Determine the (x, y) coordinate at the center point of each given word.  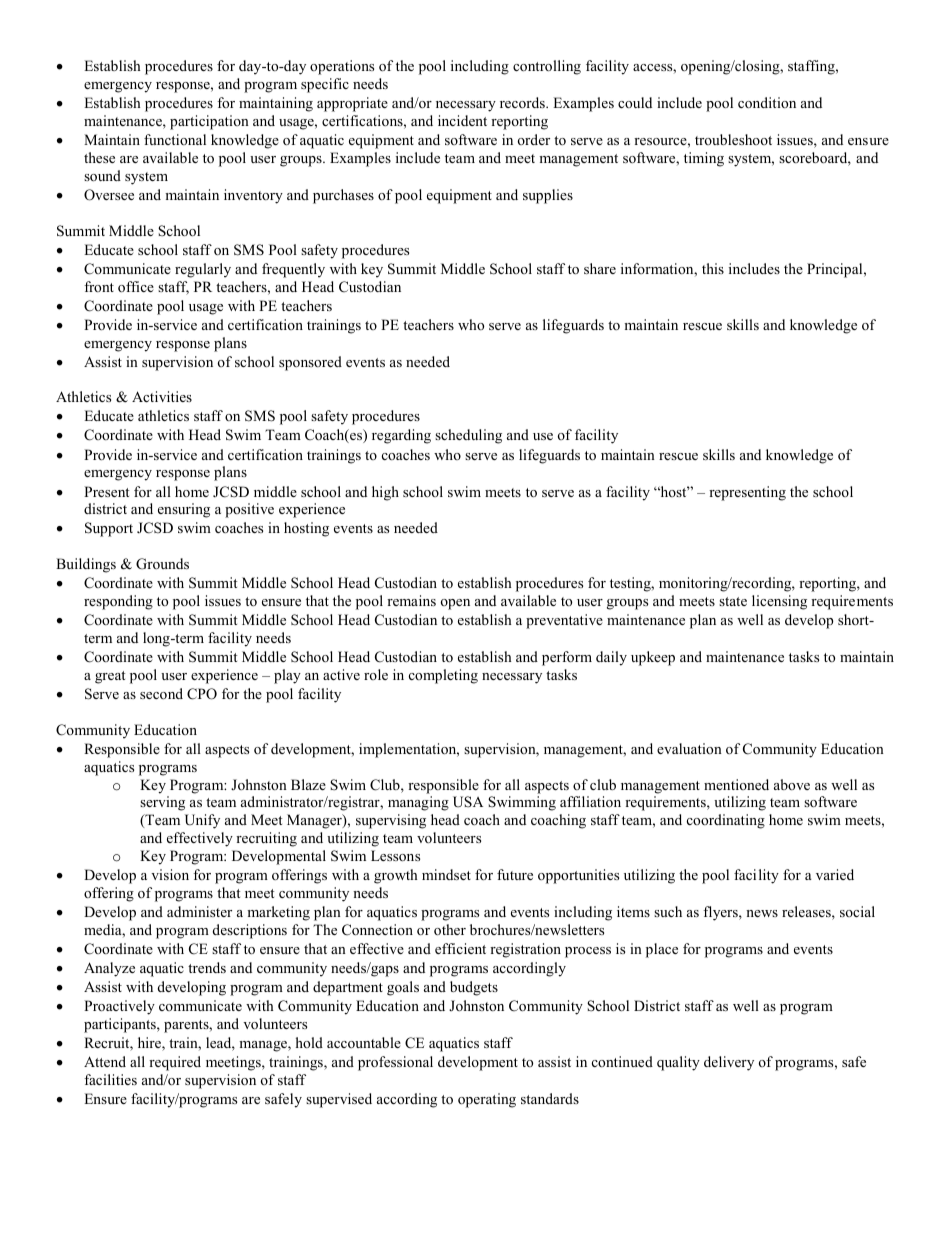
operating (487, 1100)
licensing (779, 602)
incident (462, 120)
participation (209, 122)
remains (411, 600)
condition (767, 102)
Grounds (162, 564)
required (175, 1063)
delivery (729, 1063)
